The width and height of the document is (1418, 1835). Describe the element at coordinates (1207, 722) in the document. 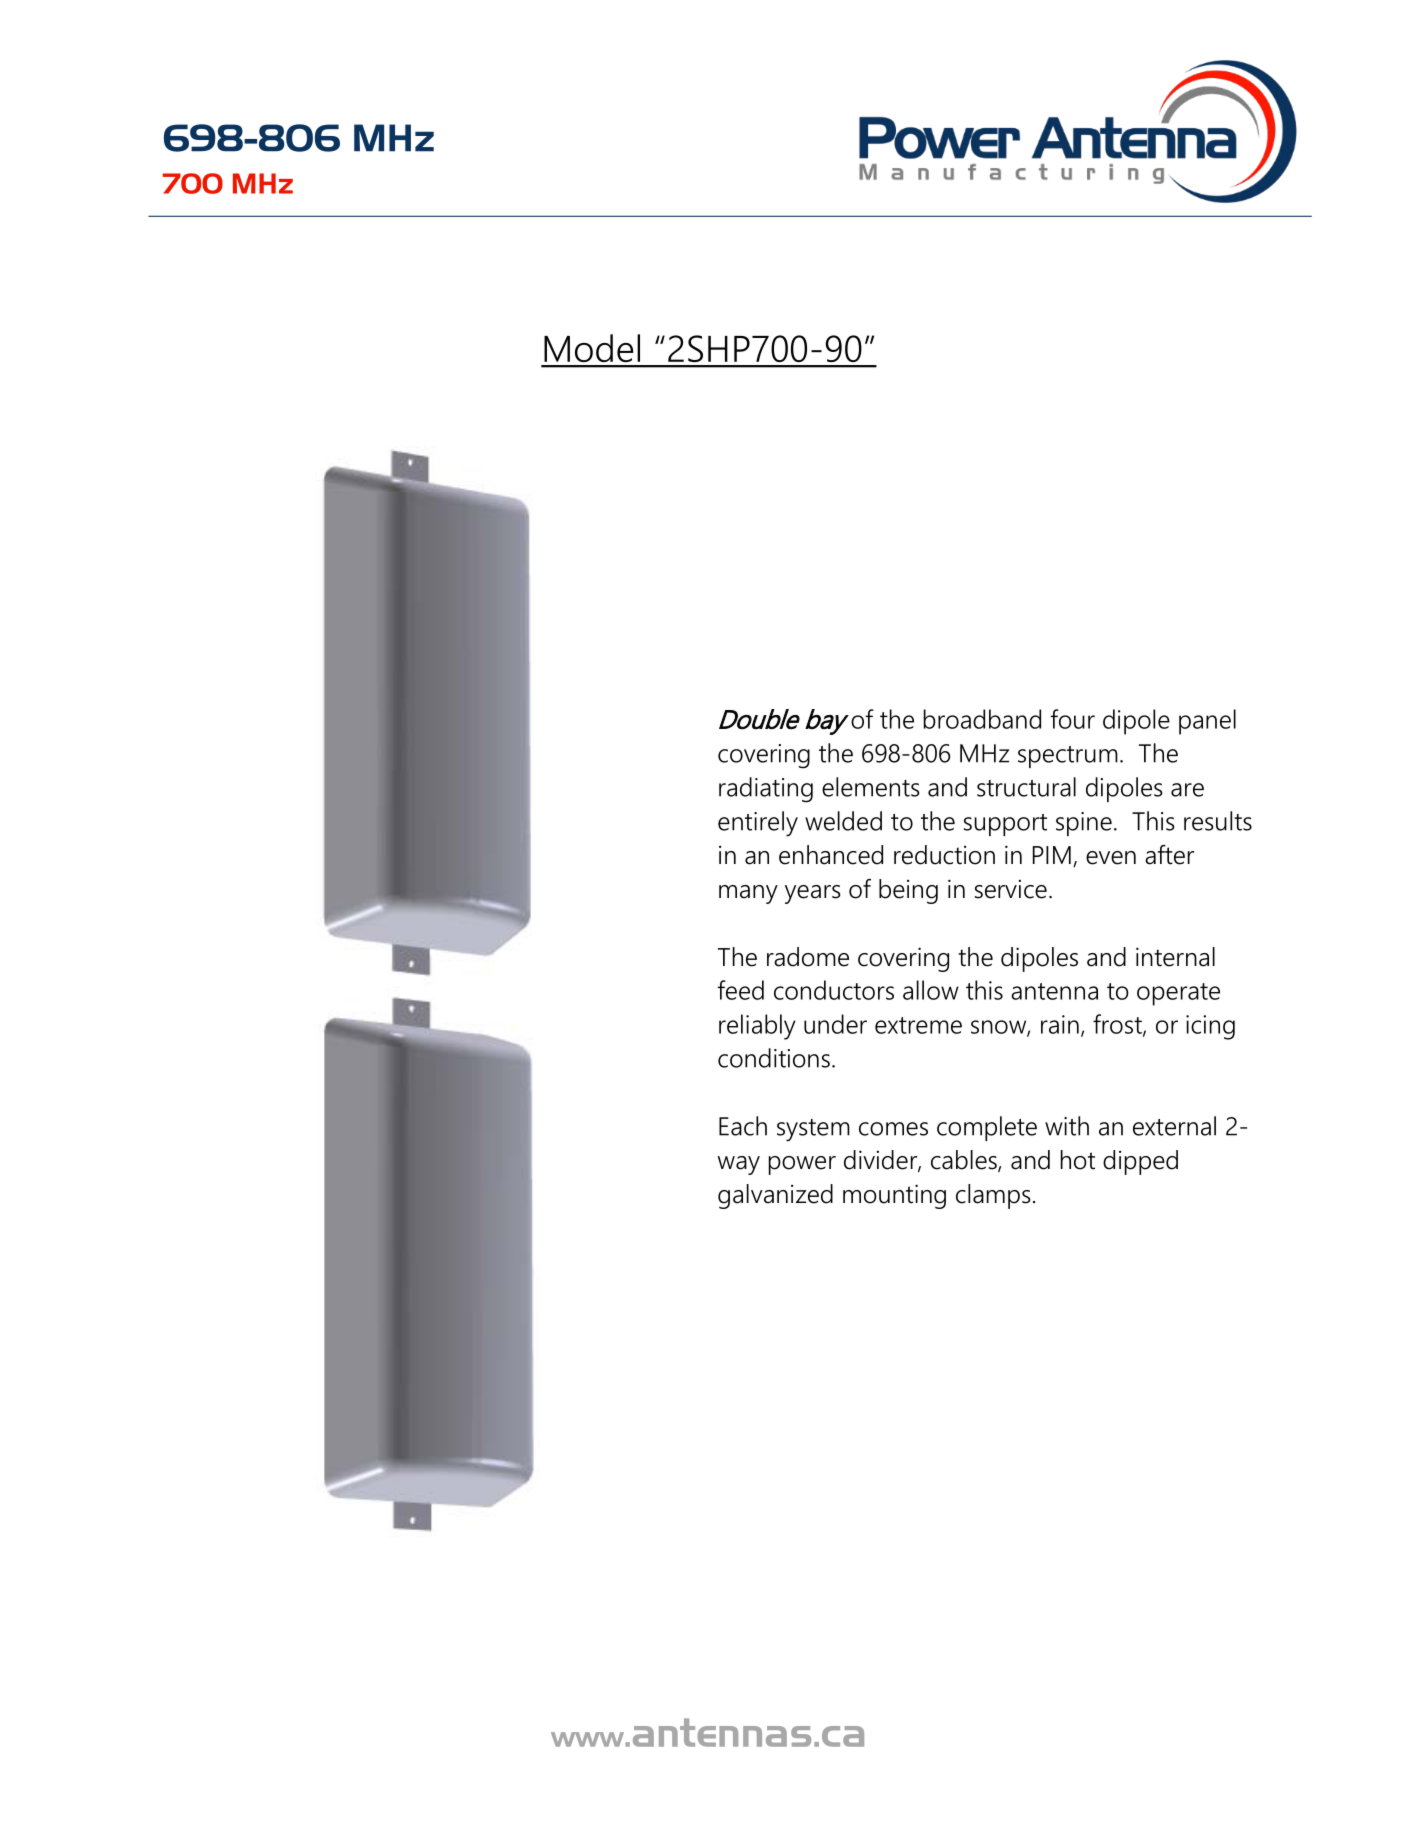

I see `panel` at that location.
